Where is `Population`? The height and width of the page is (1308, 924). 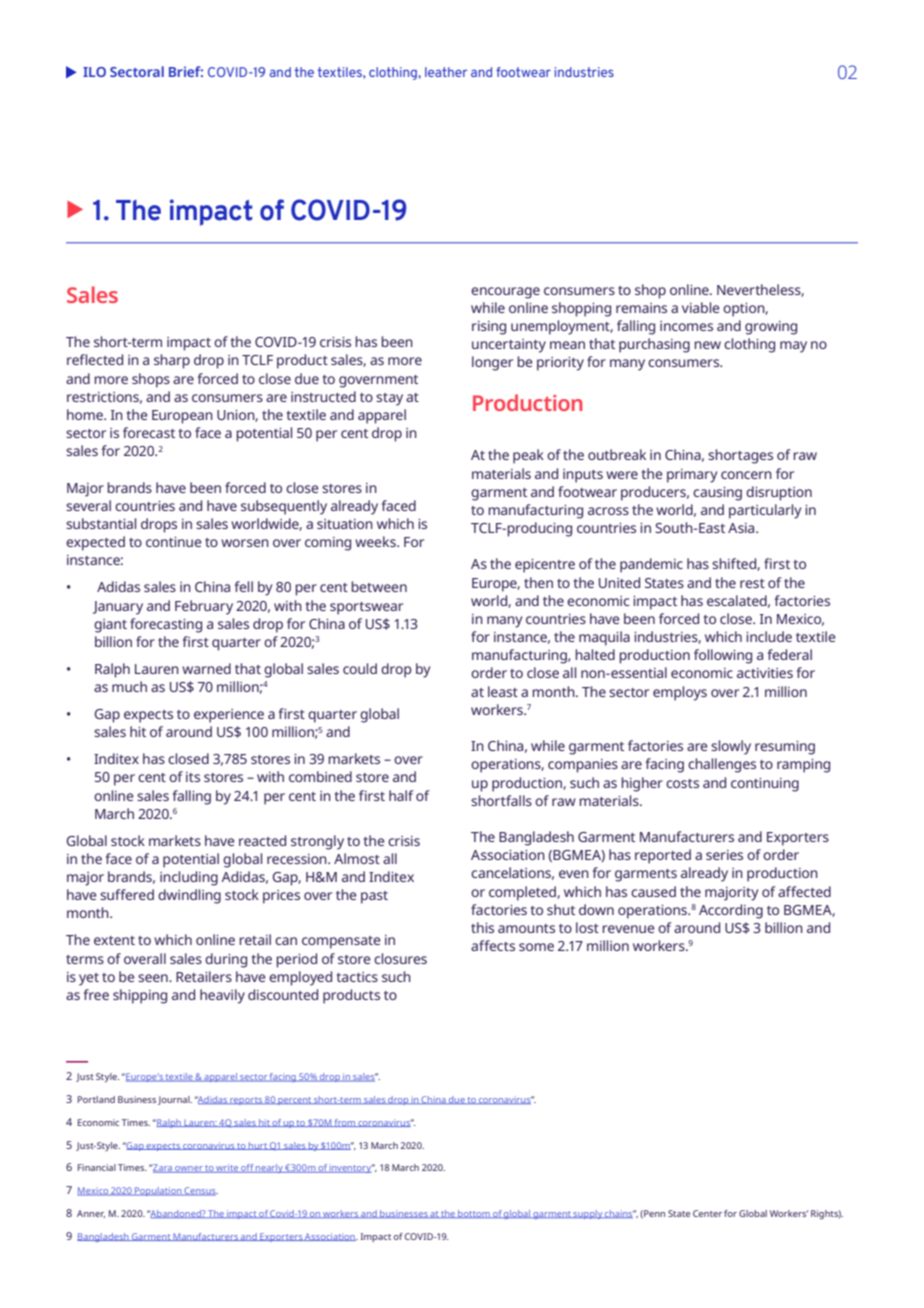 Population is located at coordinates (158, 1191).
